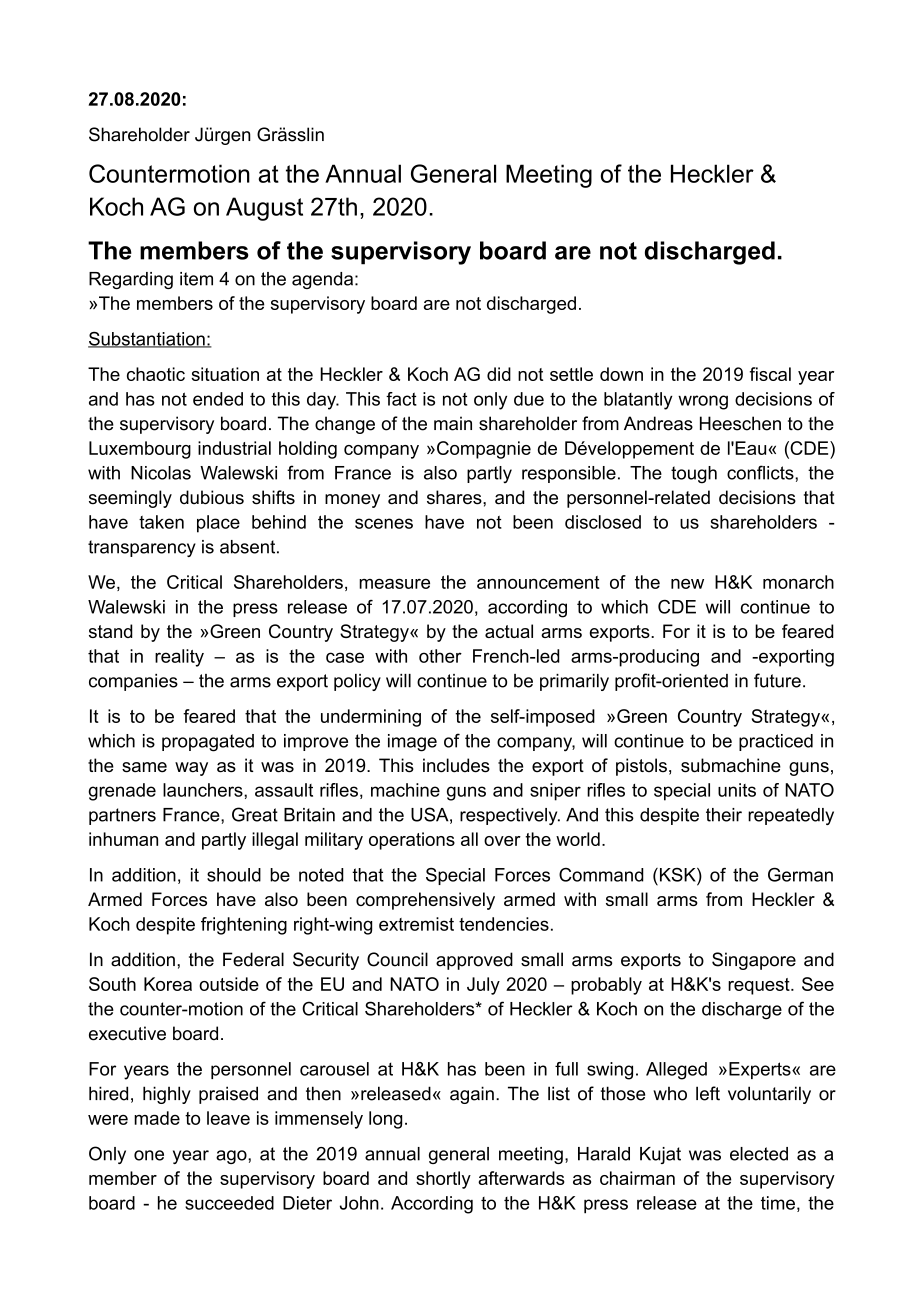 The height and width of the page is (1308, 924). Describe the element at coordinates (724, 815) in the page. I see `their` at that location.
